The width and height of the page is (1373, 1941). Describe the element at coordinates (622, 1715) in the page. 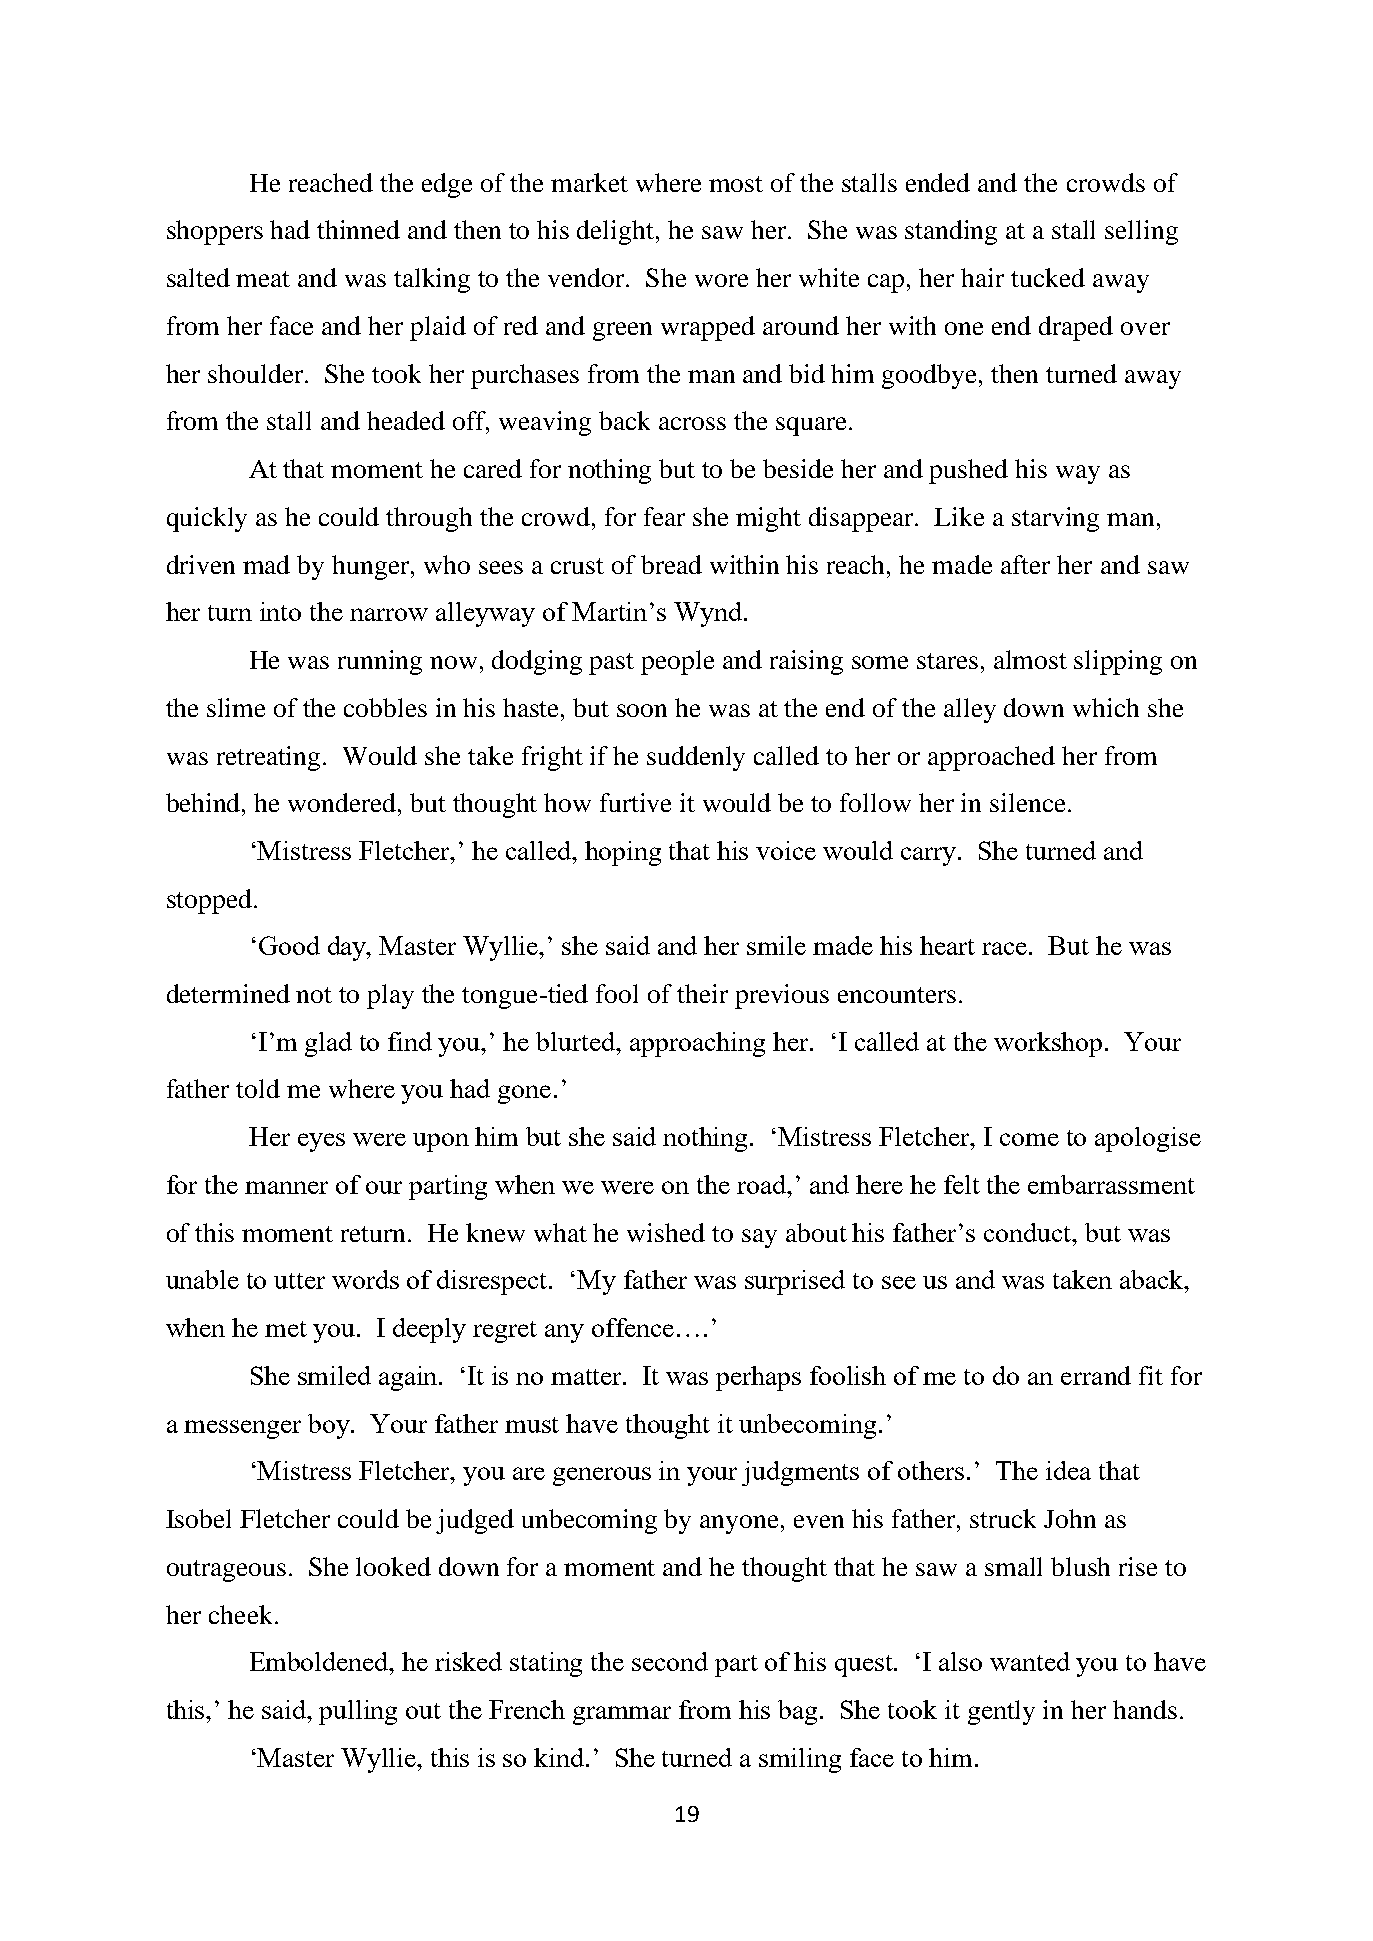

I see `grammar` at that location.
